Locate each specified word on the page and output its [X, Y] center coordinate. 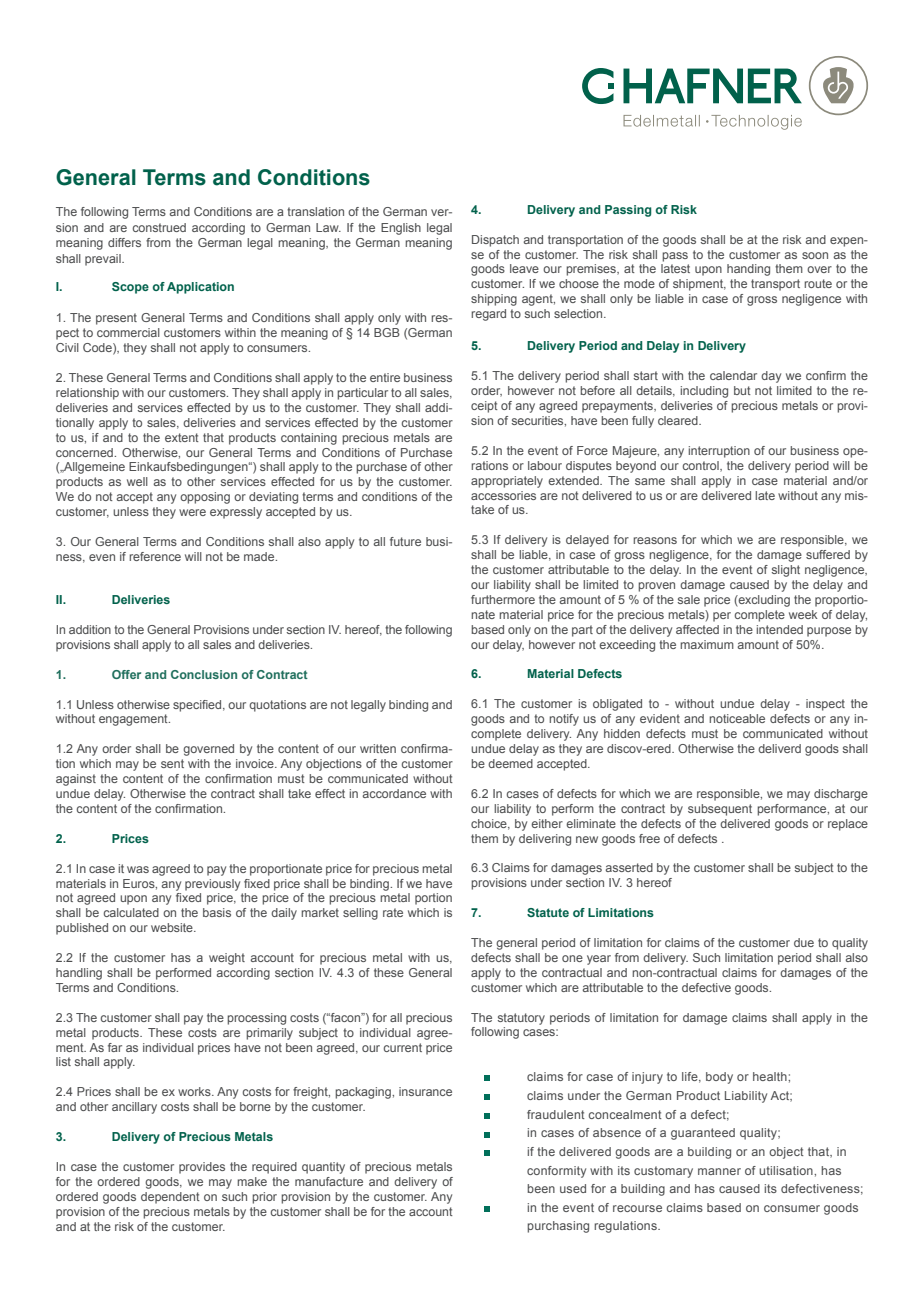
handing [748, 270]
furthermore [503, 599]
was [138, 869]
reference [155, 556]
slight [786, 571]
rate [393, 912]
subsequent [720, 810]
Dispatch [495, 241]
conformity [556, 1172]
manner [719, 1171]
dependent [170, 1198]
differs [124, 242]
